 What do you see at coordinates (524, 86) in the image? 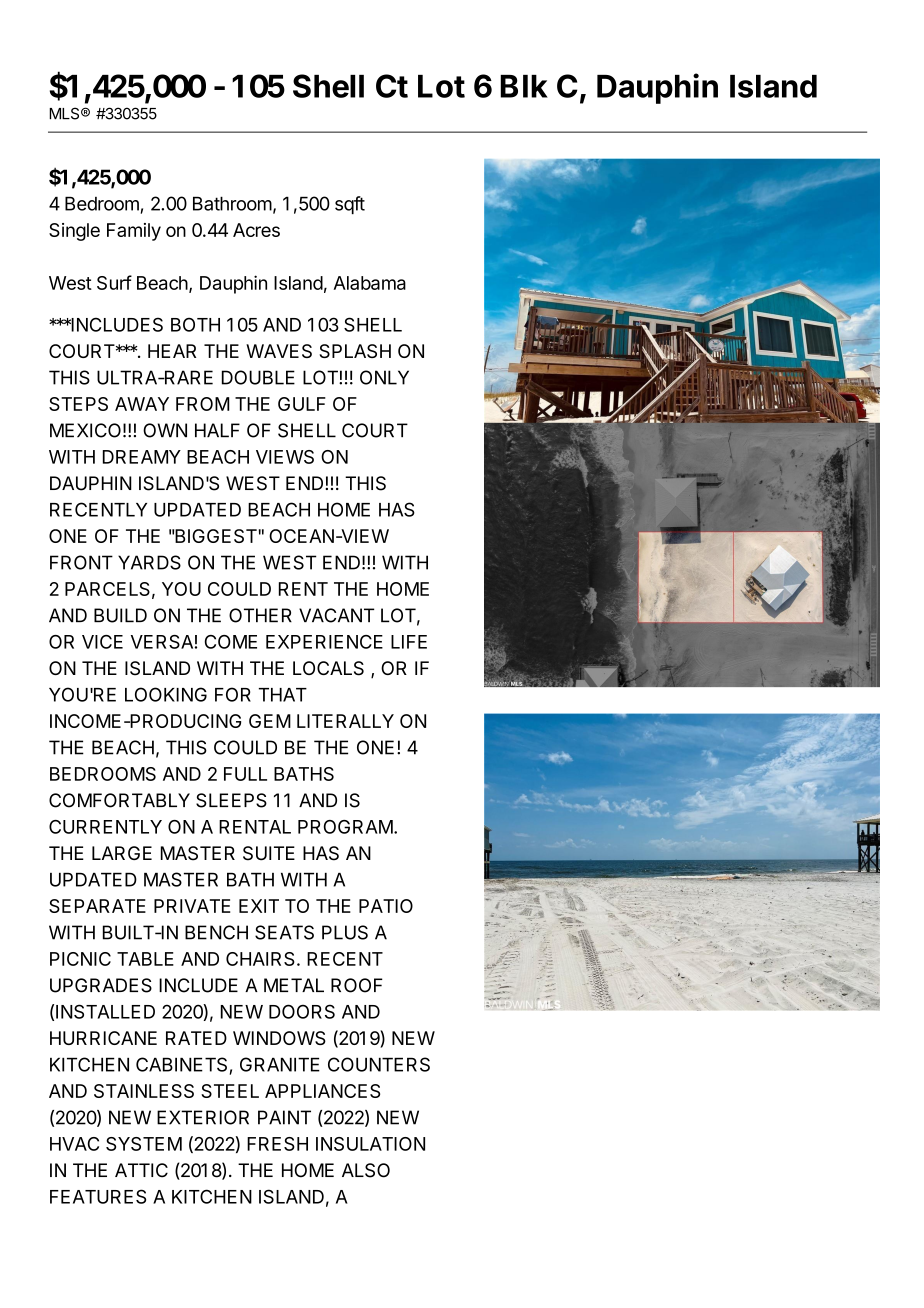
I see `Blk` at bounding box center [524, 86].
